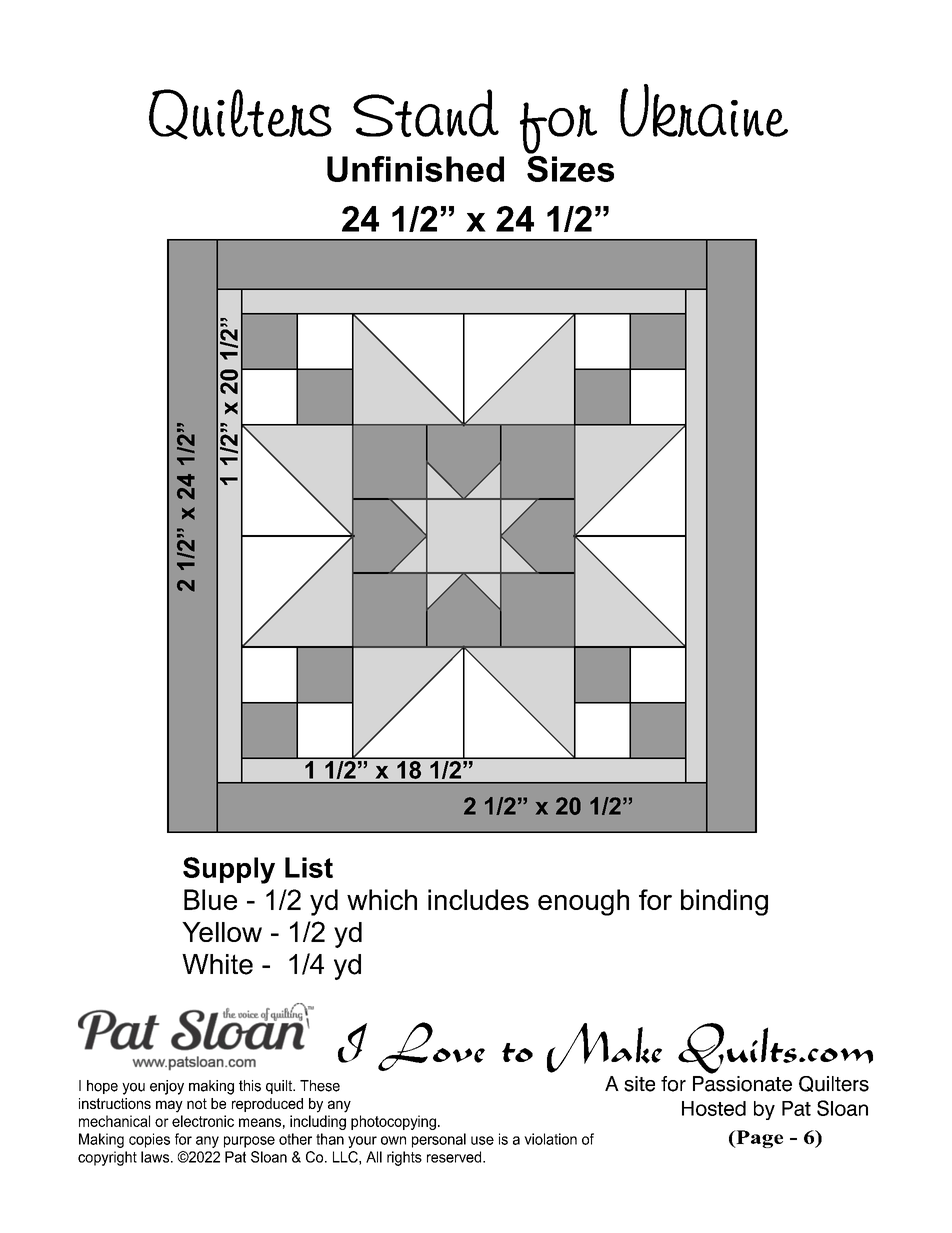  I want to click on Yellow, so click(222, 932).
